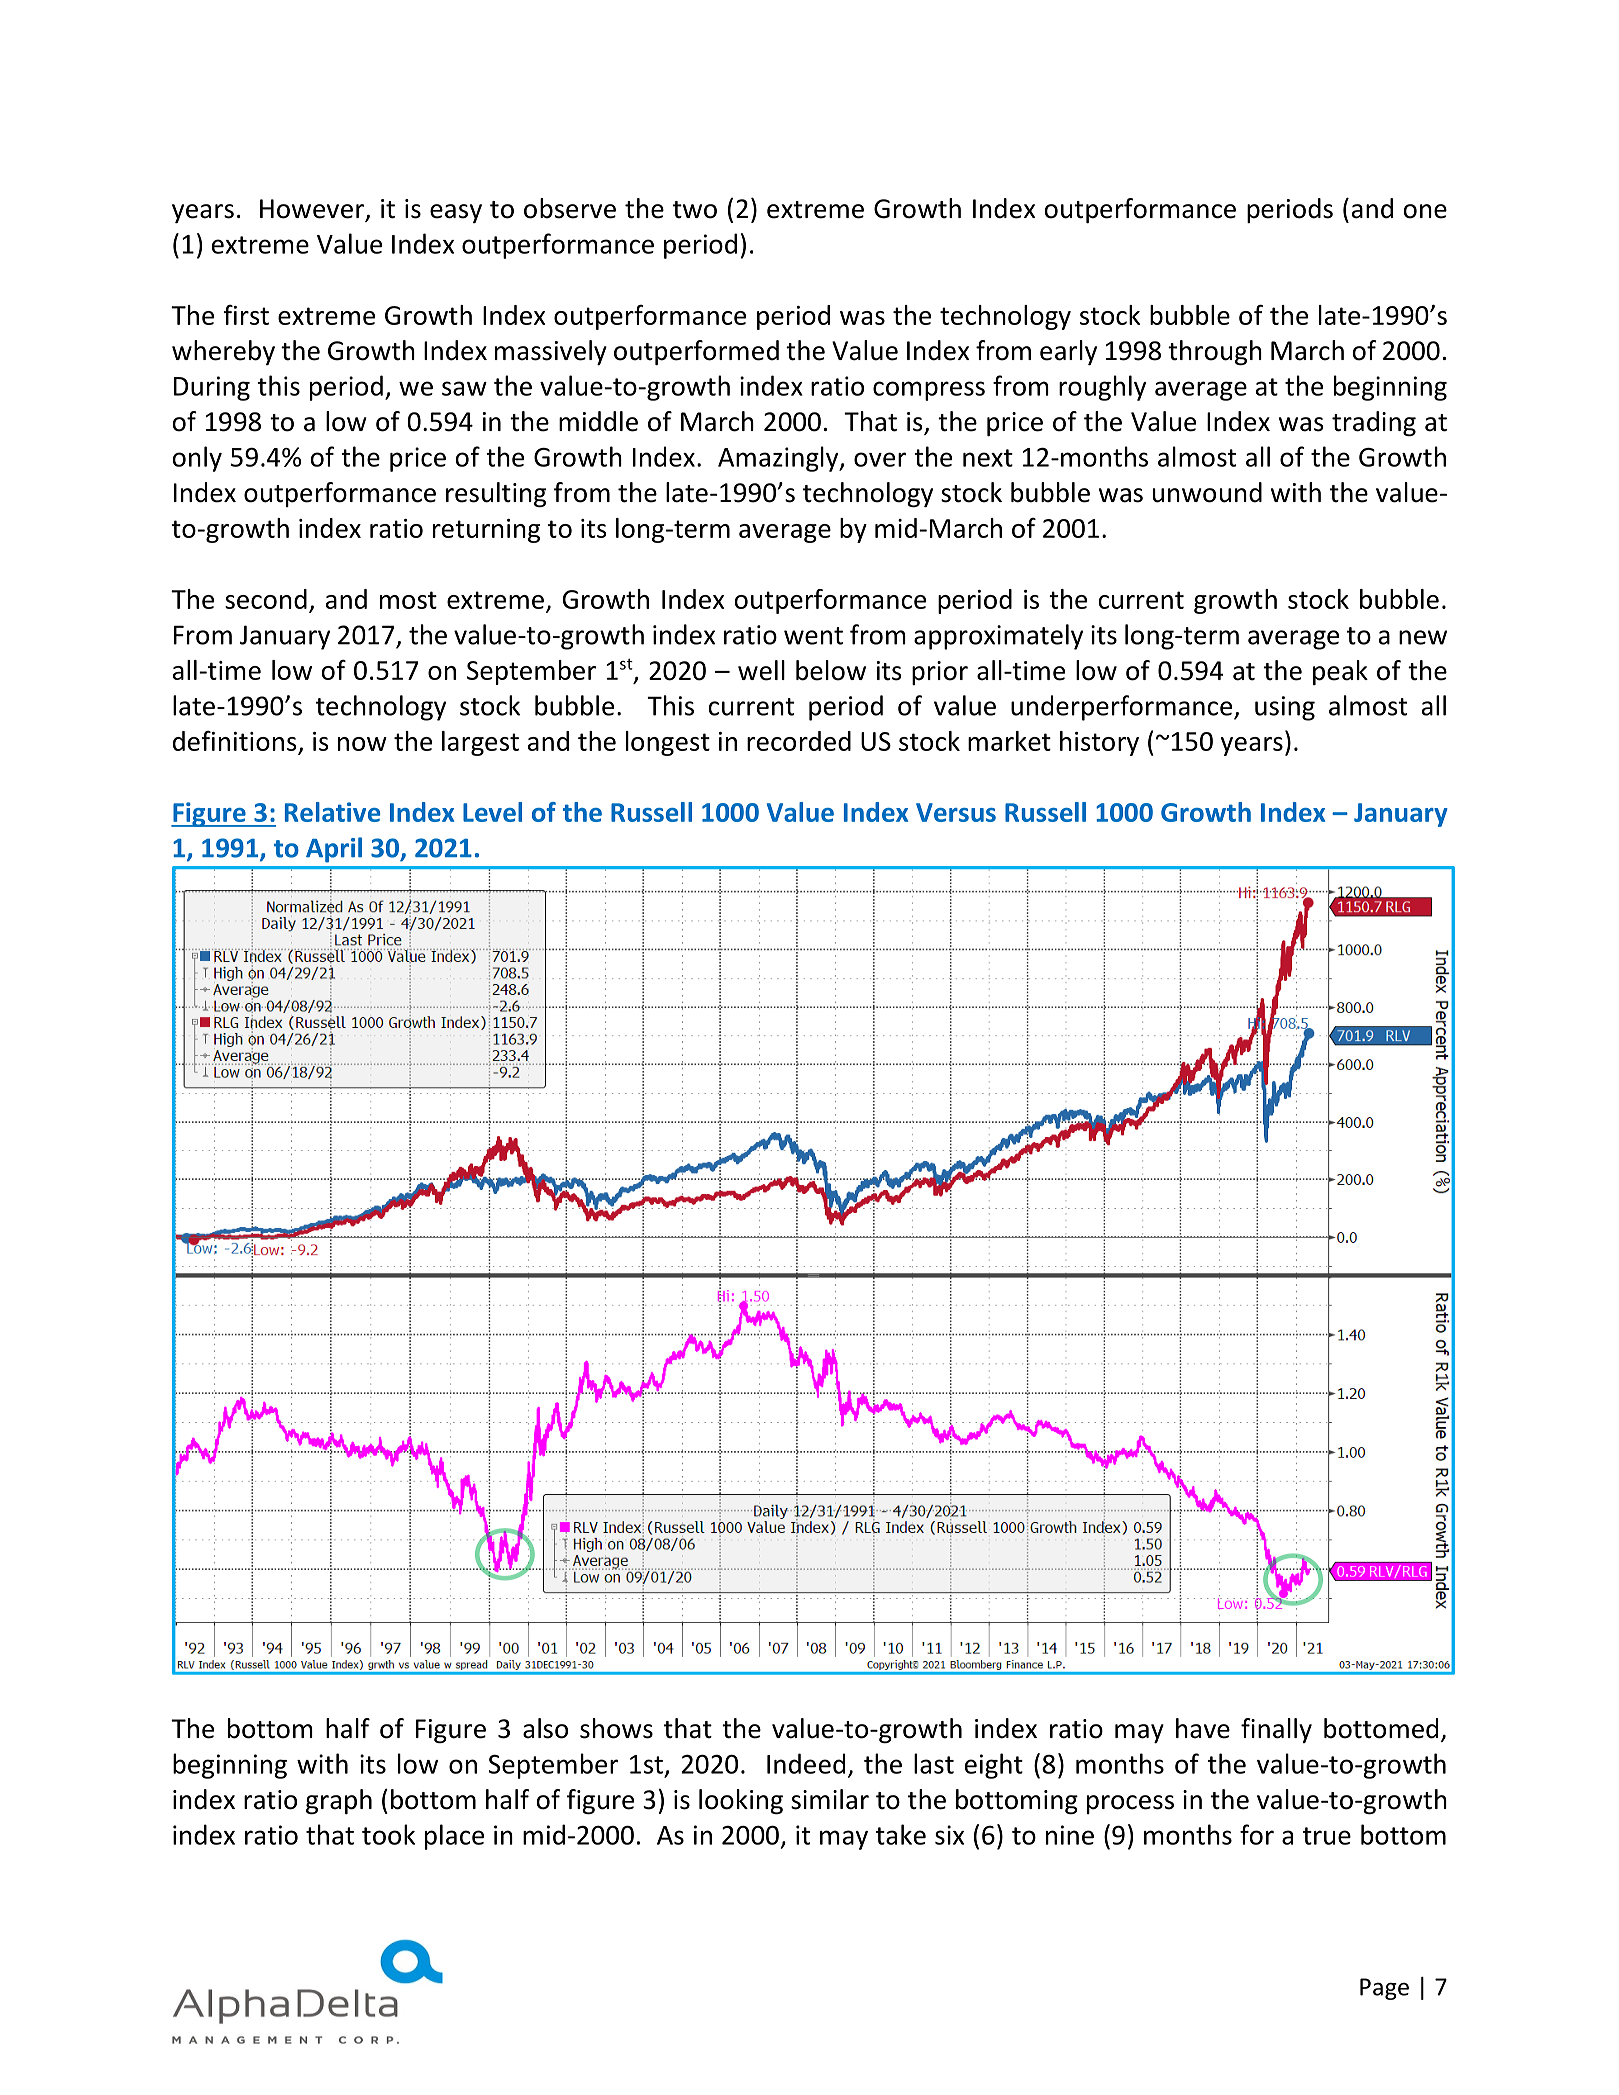 The width and height of the image is (1619, 2095). What do you see at coordinates (388, 1834) in the image?
I see `took` at bounding box center [388, 1834].
